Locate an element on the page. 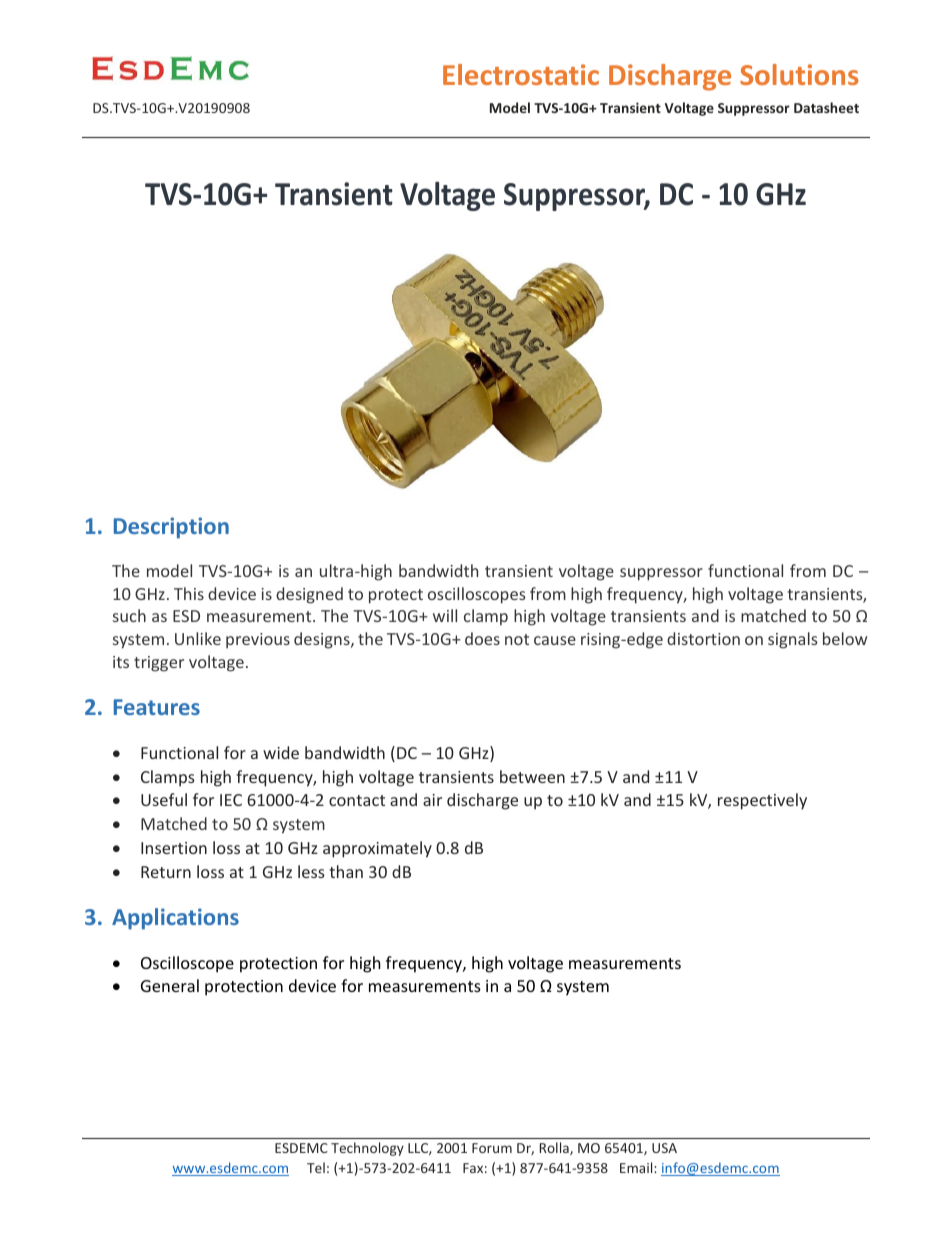  distortion is located at coordinates (703, 638).
